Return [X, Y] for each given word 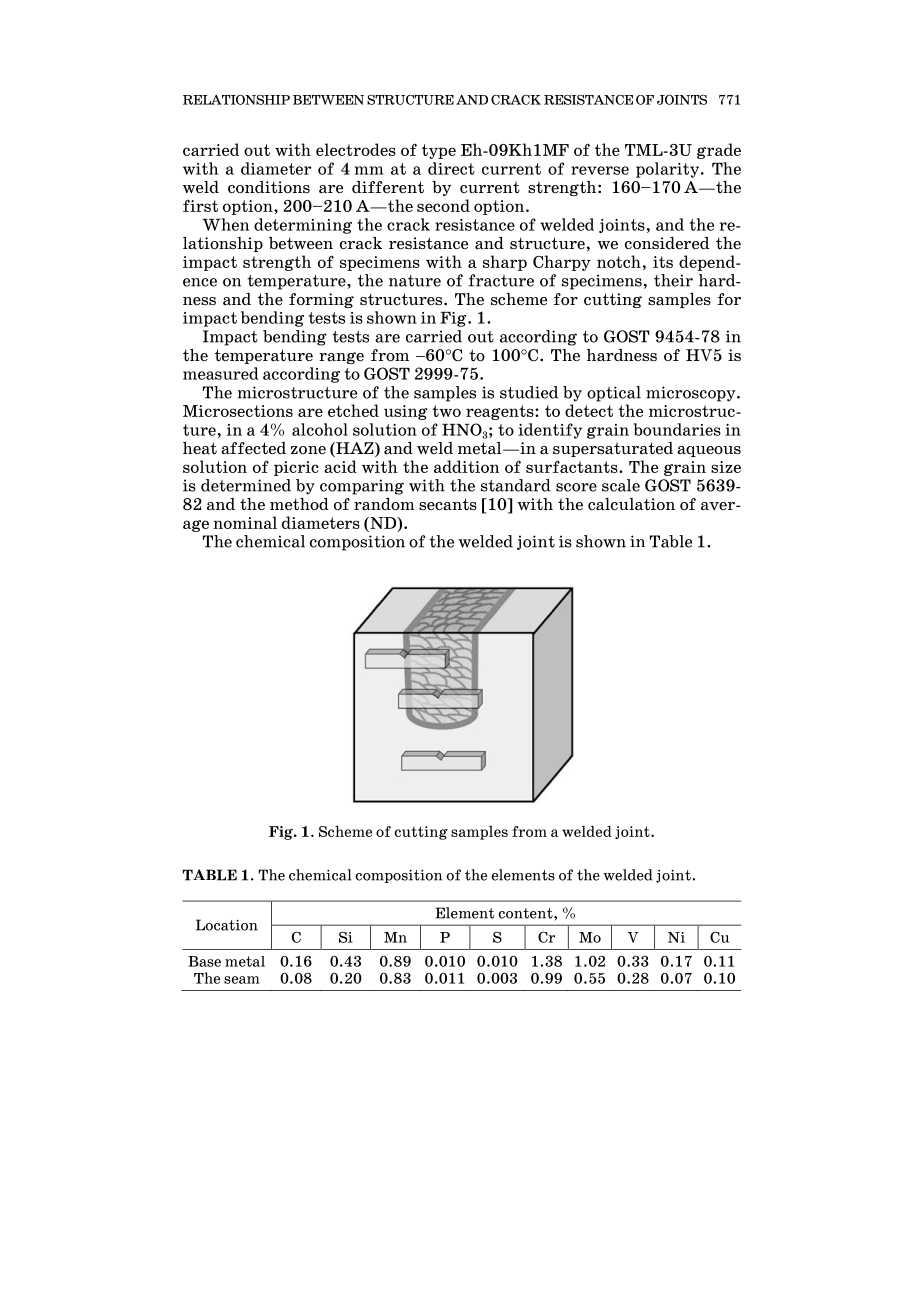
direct [451, 168]
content [526, 913]
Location [227, 925]
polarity [669, 170]
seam [242, 980]
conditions [269, 187]
